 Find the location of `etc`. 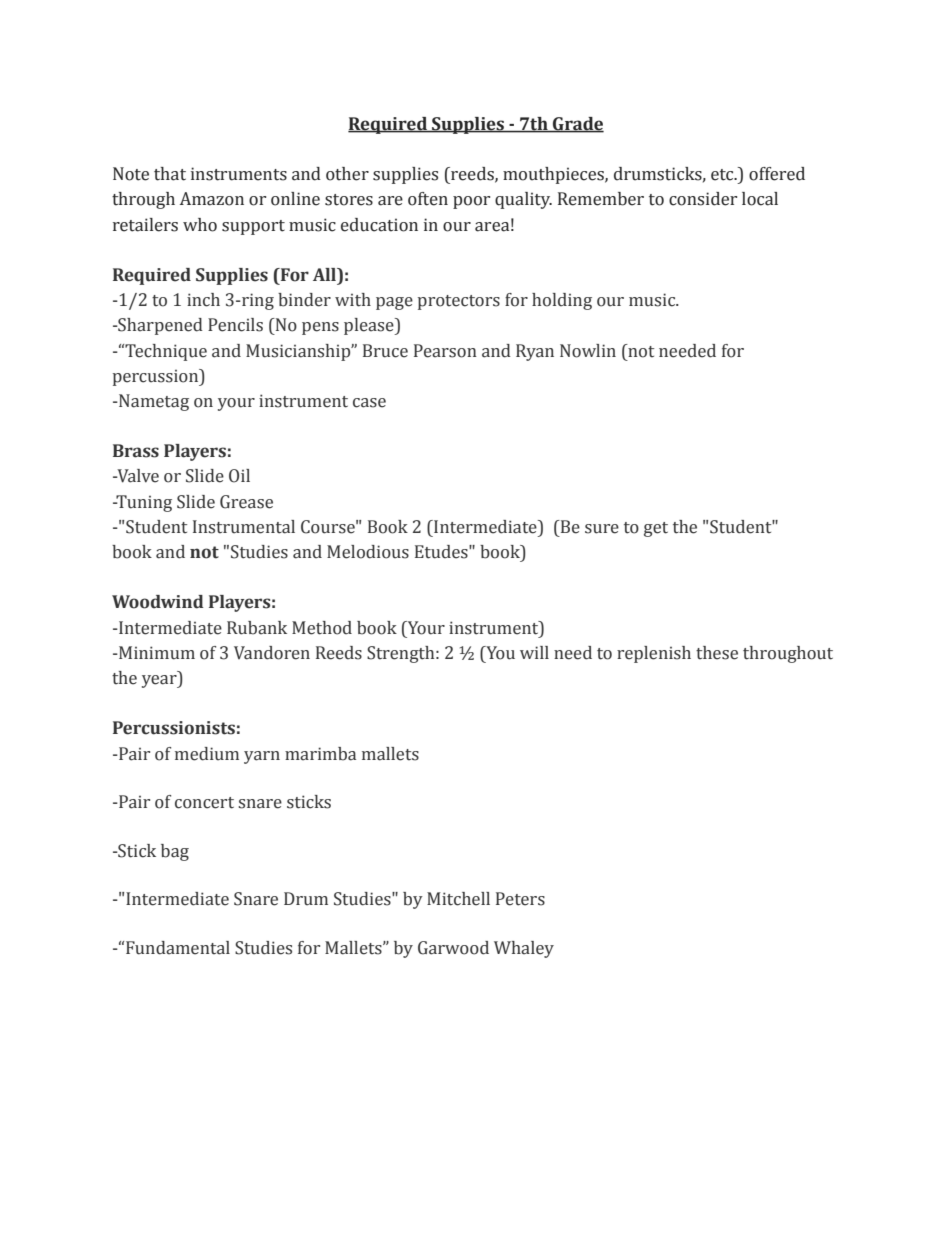

etc is located at coordinates (723, 175).
